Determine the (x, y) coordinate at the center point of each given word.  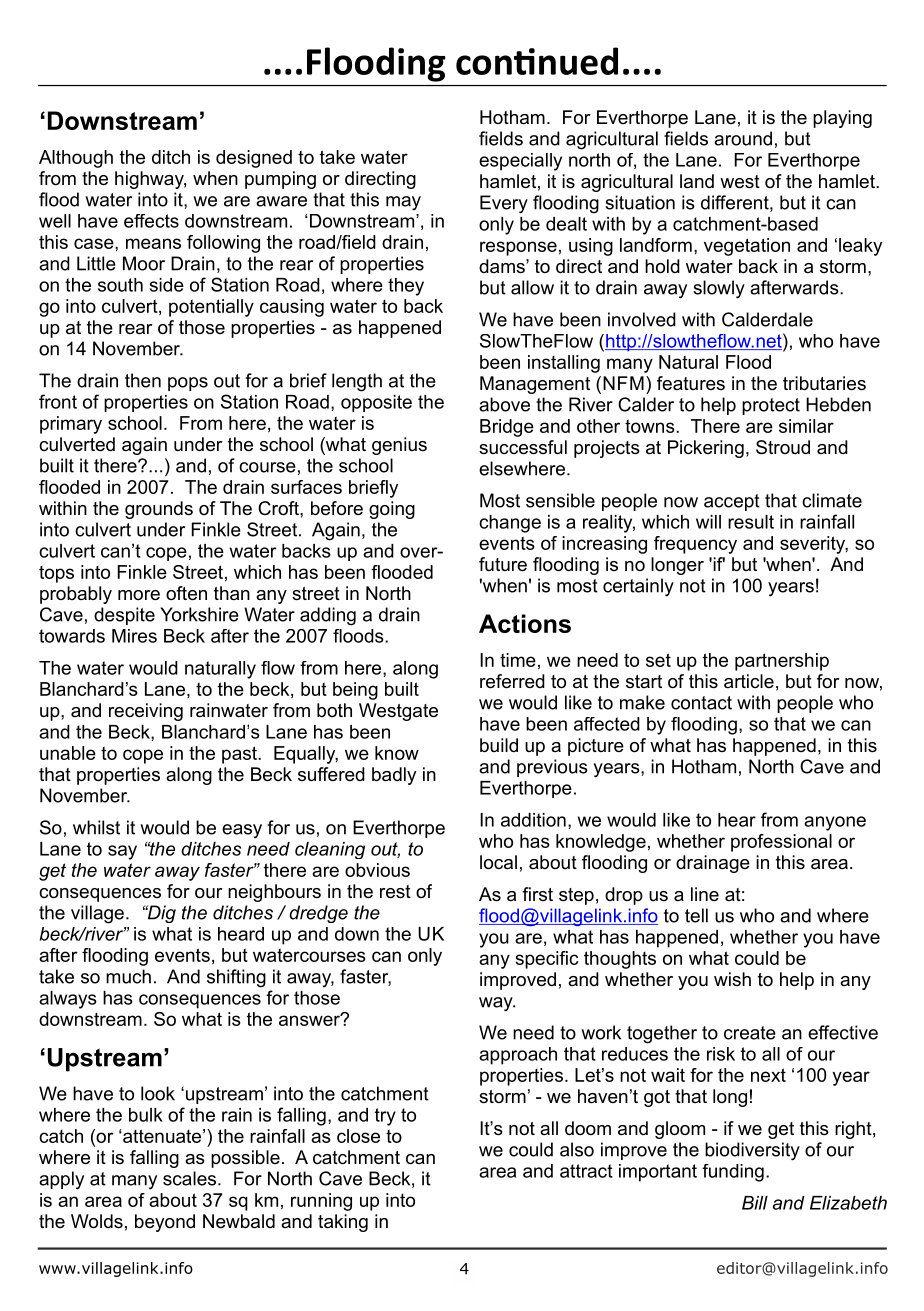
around (743, 138)
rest (395, 892)
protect (771, 406)
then (143, 380)
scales (189, 1178)
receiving (146, 712)
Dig (160, 914)
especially (520, 162)
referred (512, 681)
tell (696, 915)
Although (76, 159)
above (504, 404)
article (749, 681)
